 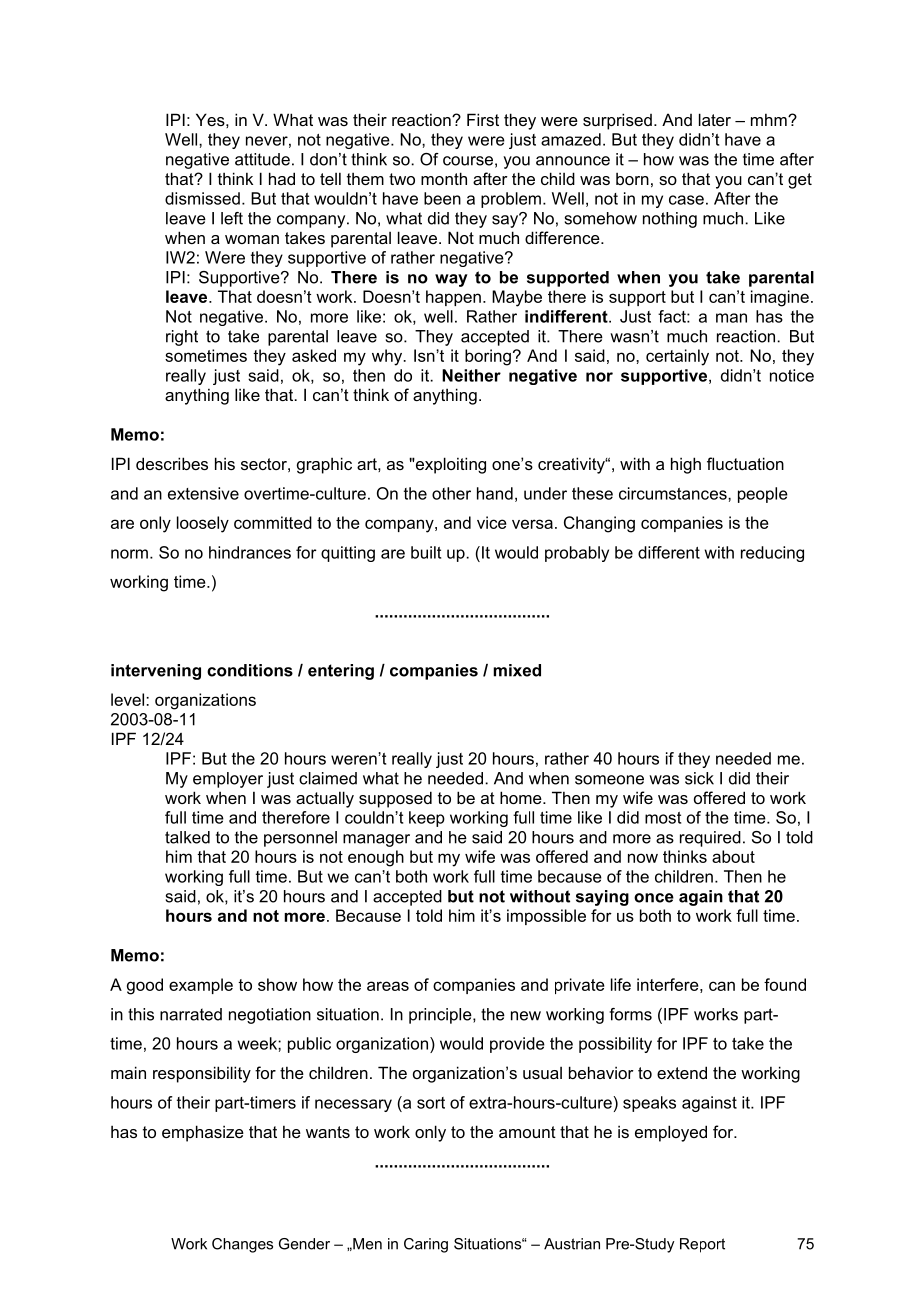 I want to click on talked, so click(x=187, y=837).
